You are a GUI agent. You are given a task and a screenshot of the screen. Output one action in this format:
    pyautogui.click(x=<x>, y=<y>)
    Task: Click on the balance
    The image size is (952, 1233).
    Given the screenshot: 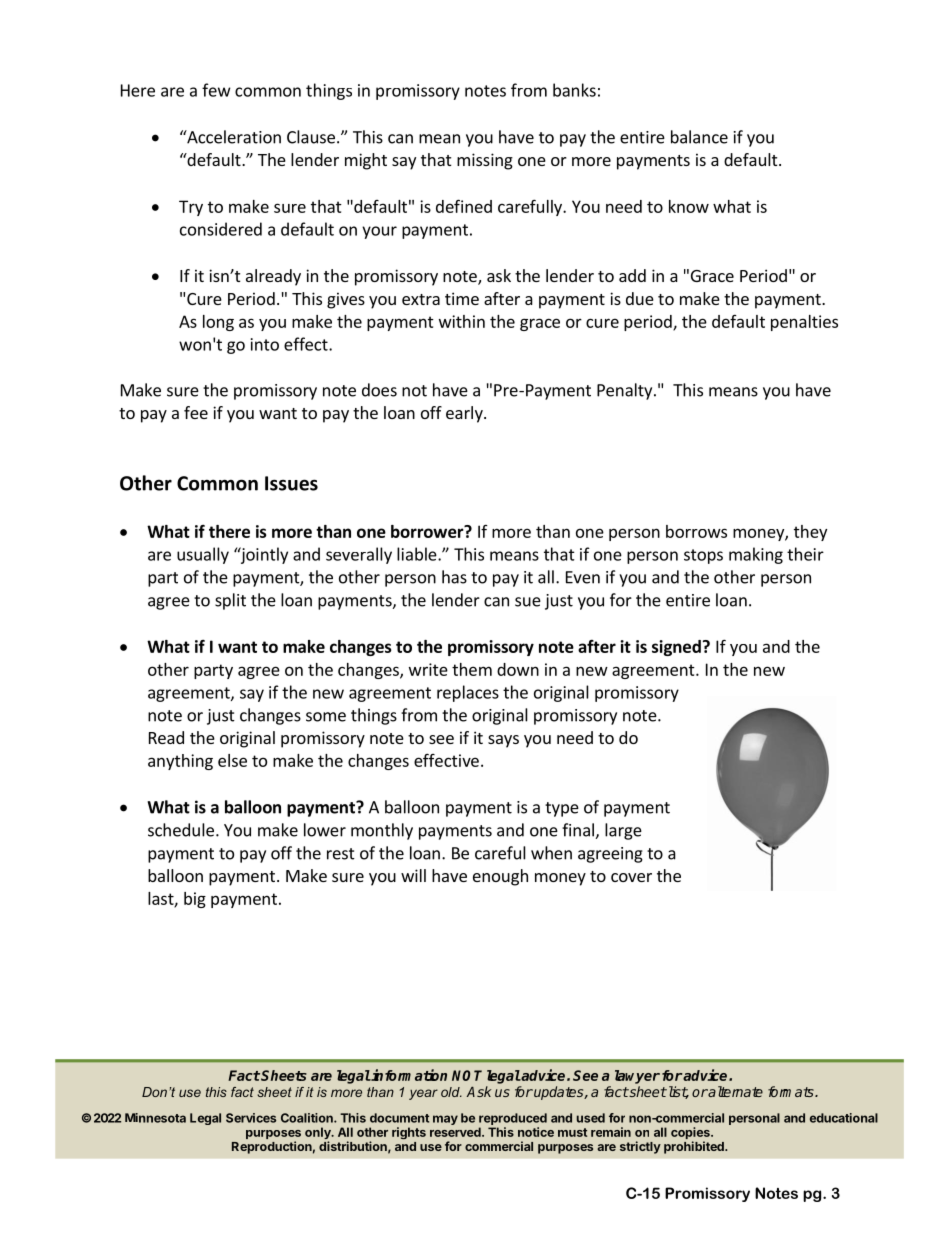 What is the action you would take?
    pyautogui.click(x=699, y=137)
